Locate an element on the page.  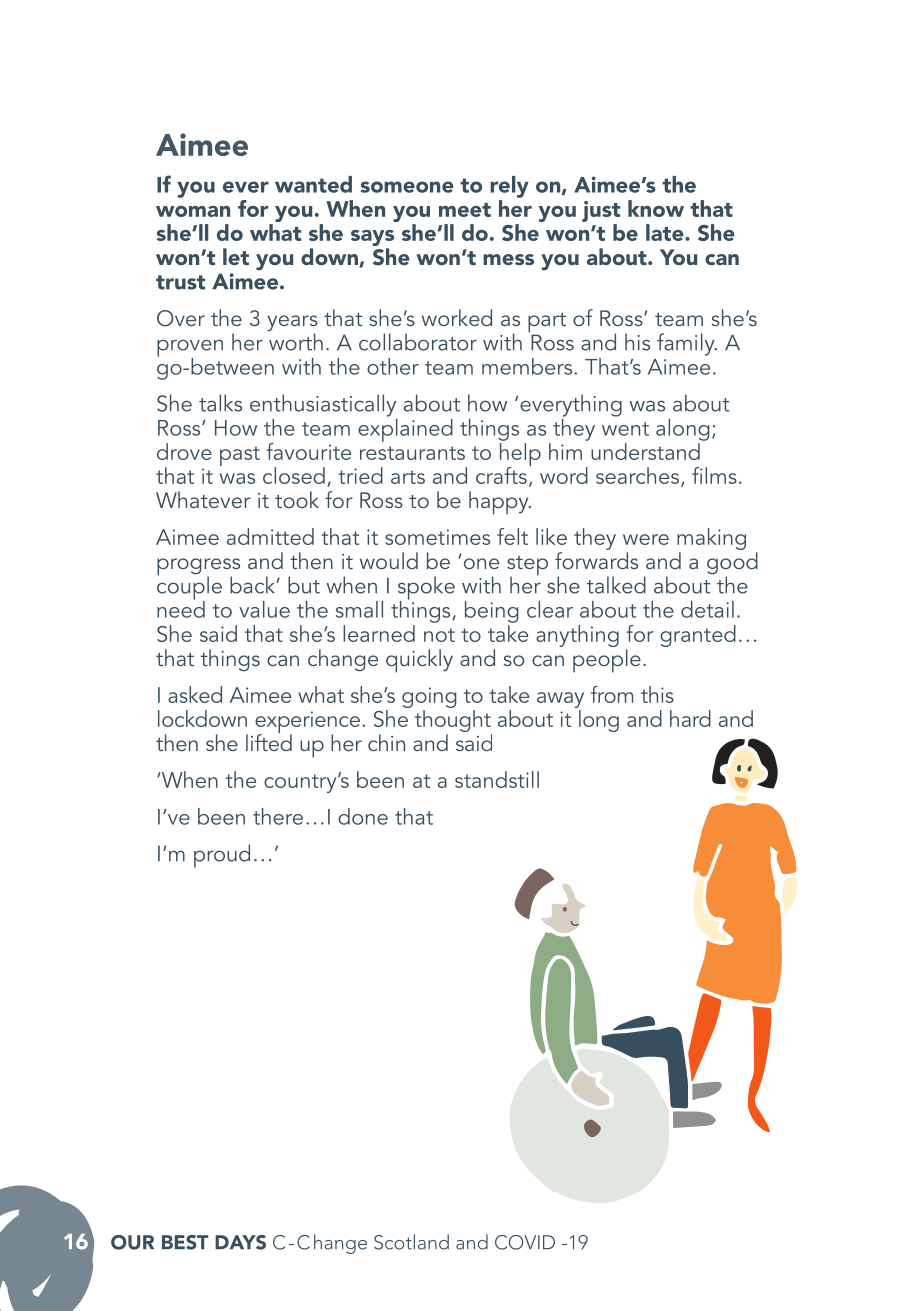
hard is located at coordinates (690, 718).
